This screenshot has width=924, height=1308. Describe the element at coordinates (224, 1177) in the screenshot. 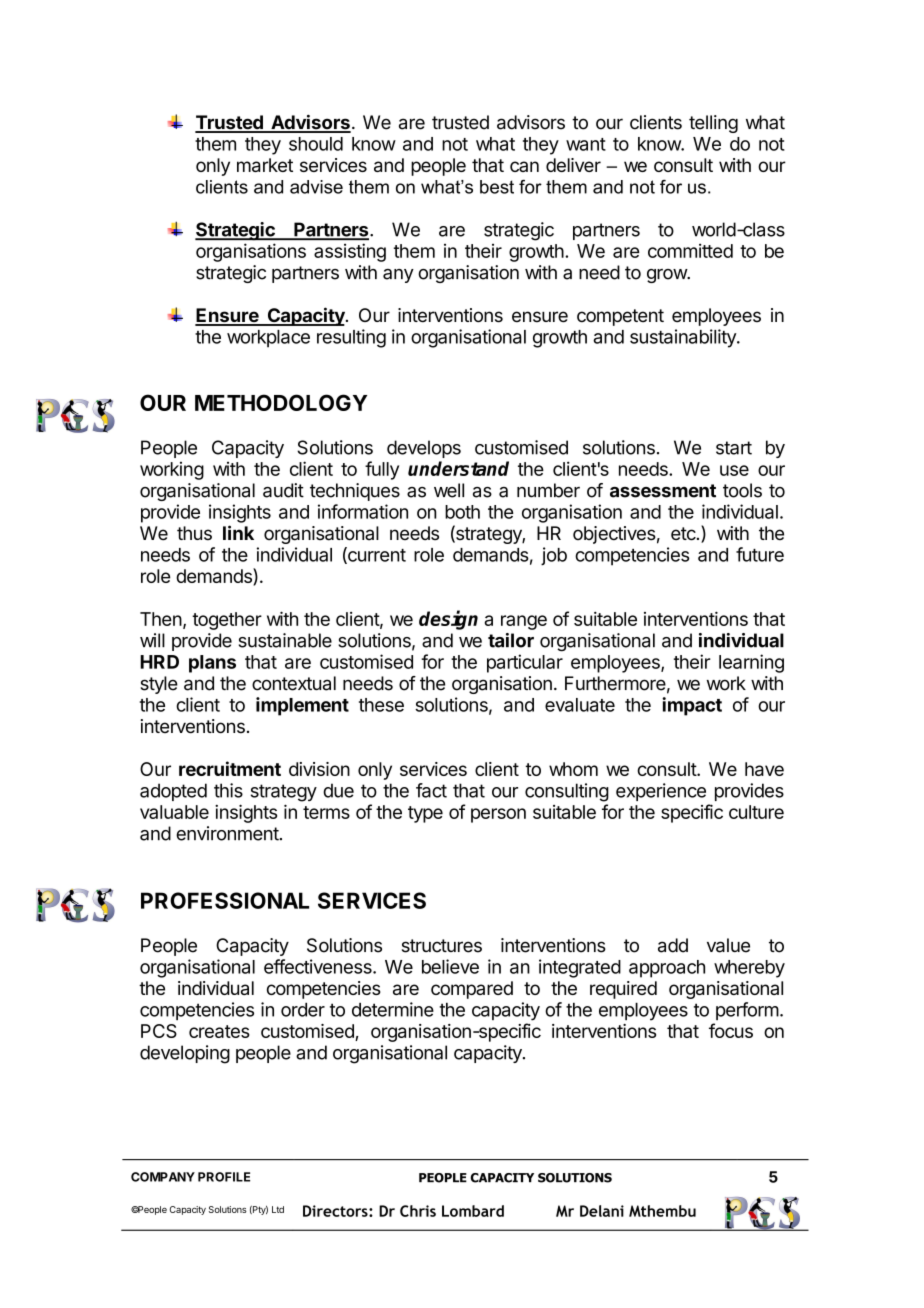

I see `PROFILE` at that location.
